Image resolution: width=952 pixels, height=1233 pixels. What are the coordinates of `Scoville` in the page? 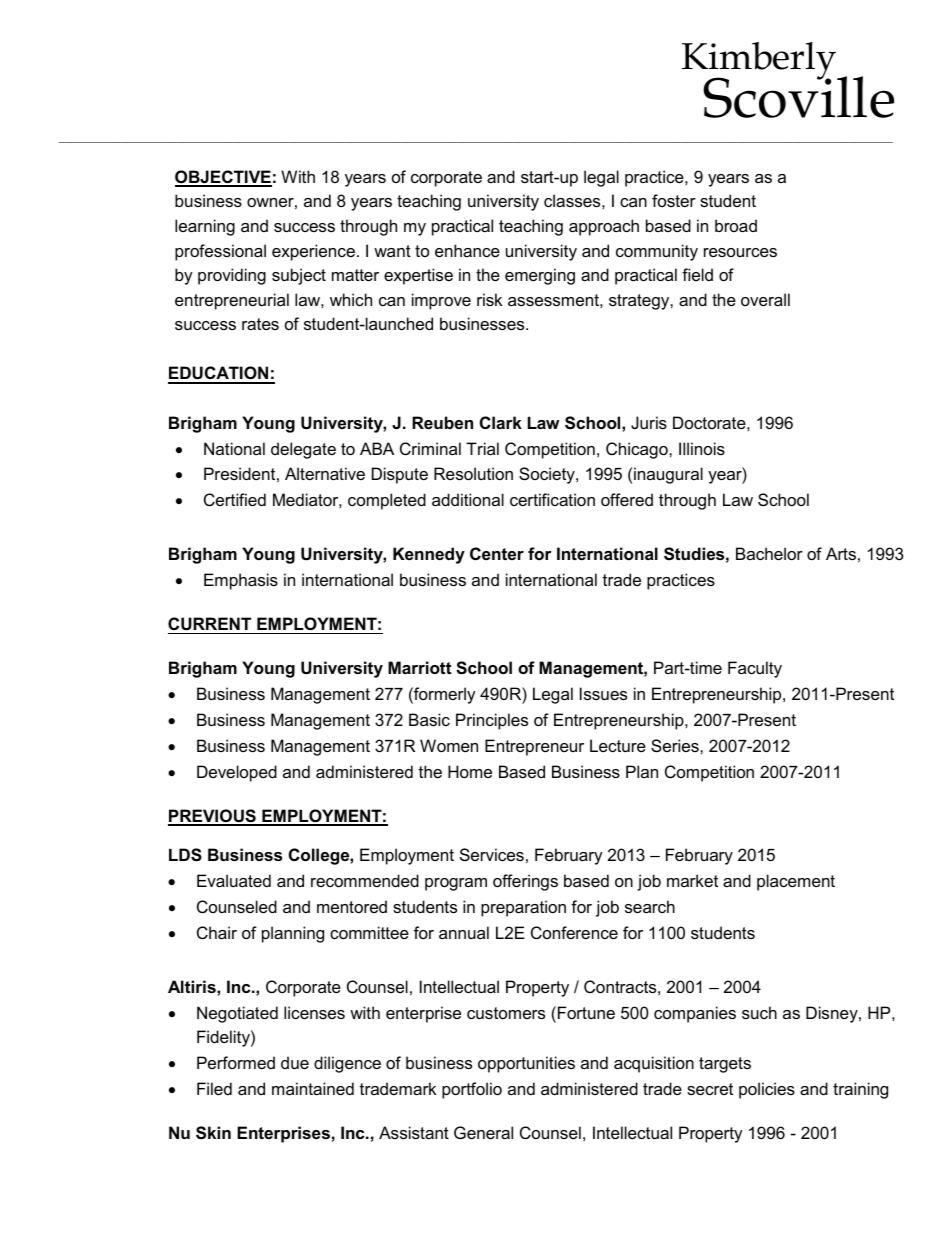 It's located at (798, 96).
